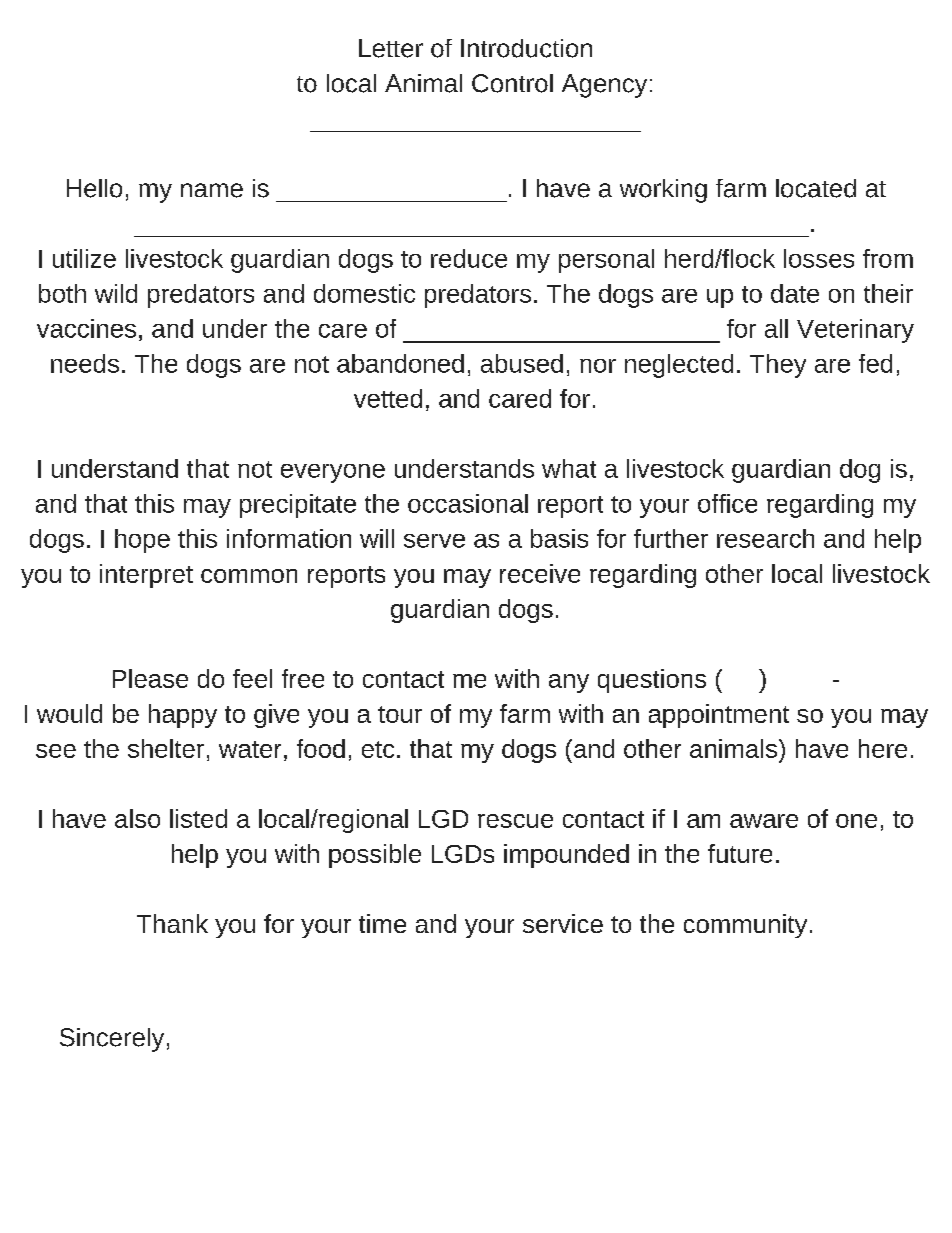 The image size is (952, 1233). Describe the element at coordinates (604, 86) in the screenshot. I see `Agency` at that location.
